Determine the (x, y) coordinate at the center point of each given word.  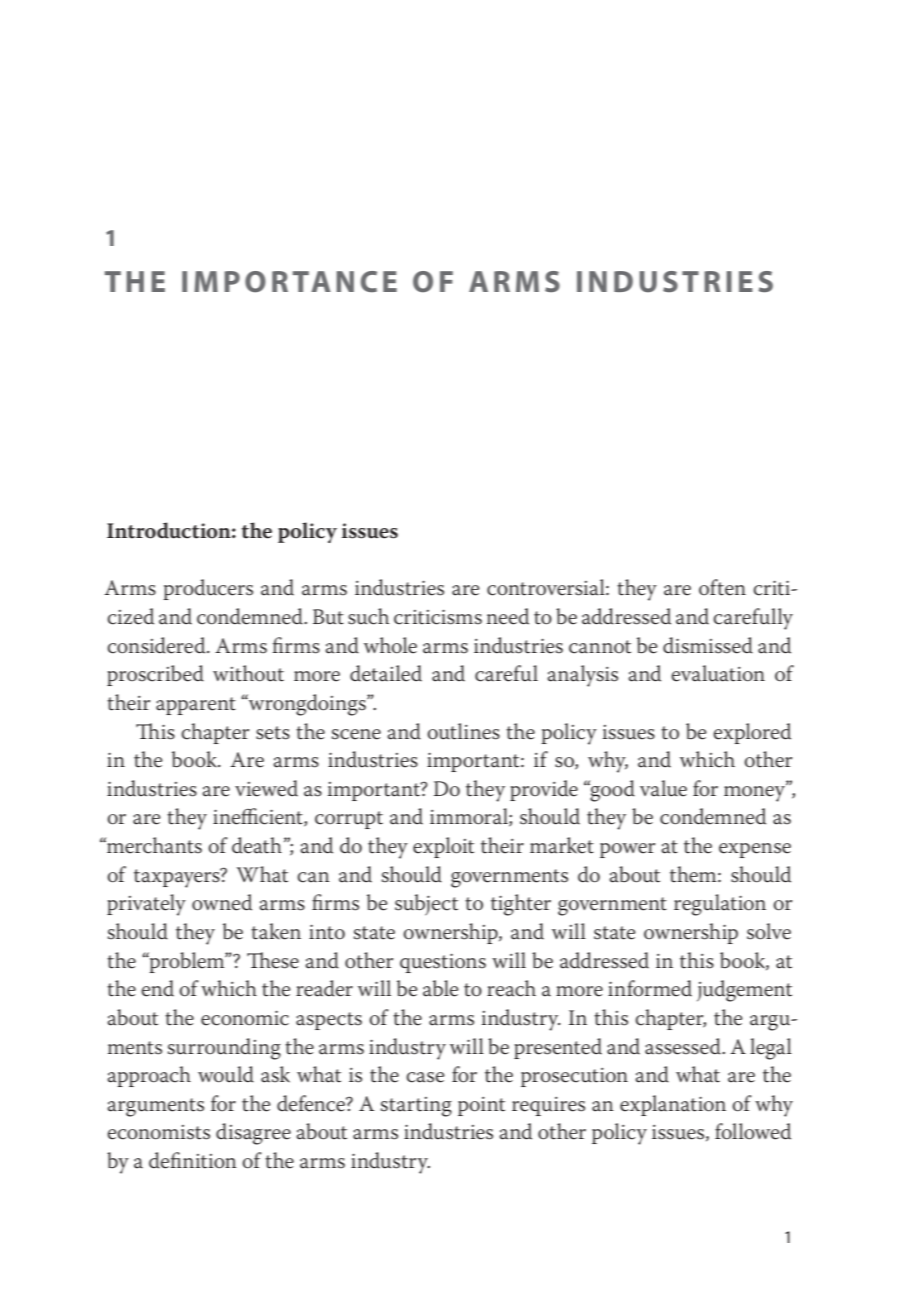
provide (544, 790)
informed (650, 988)
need (508, 616)
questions (443, 963)
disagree (253, 1134)
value (663, 788)
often (722, 587)
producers (208, 589)
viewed (266, 788)
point (481, 1106)
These (273, 960)
